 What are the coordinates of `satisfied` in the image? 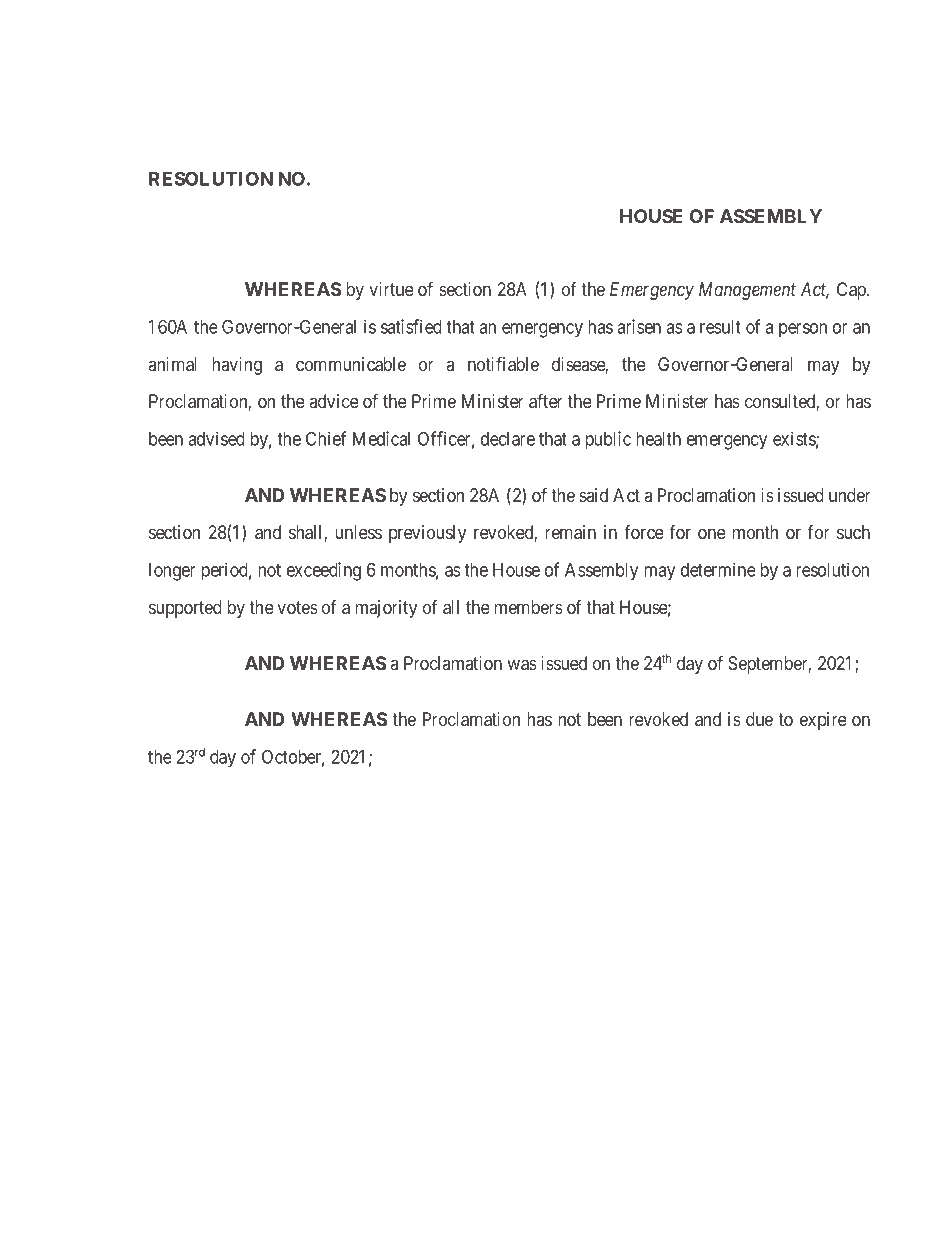 It's located at (411, 326).
